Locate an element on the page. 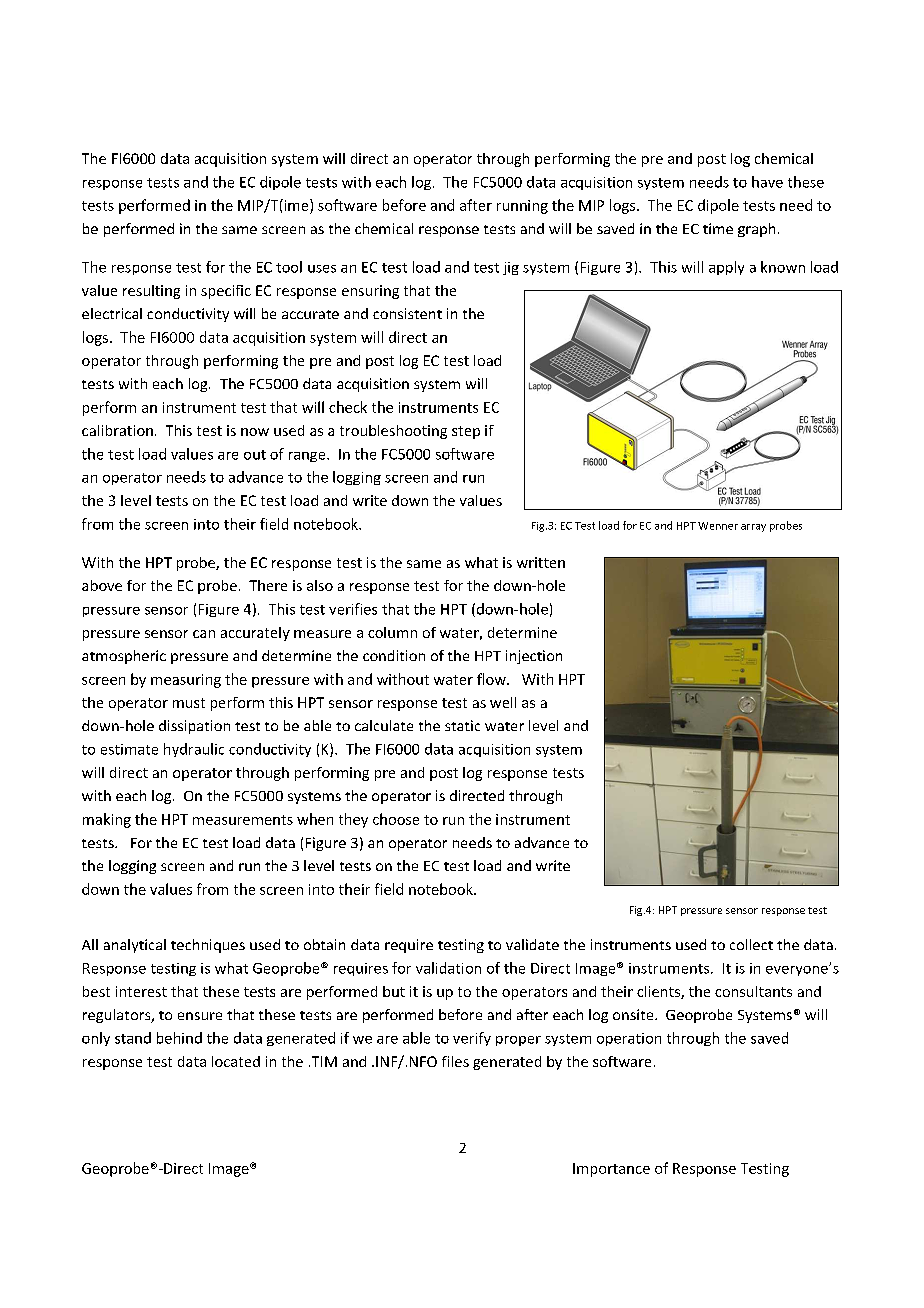  techniques is located at coordinates (208, 946).
